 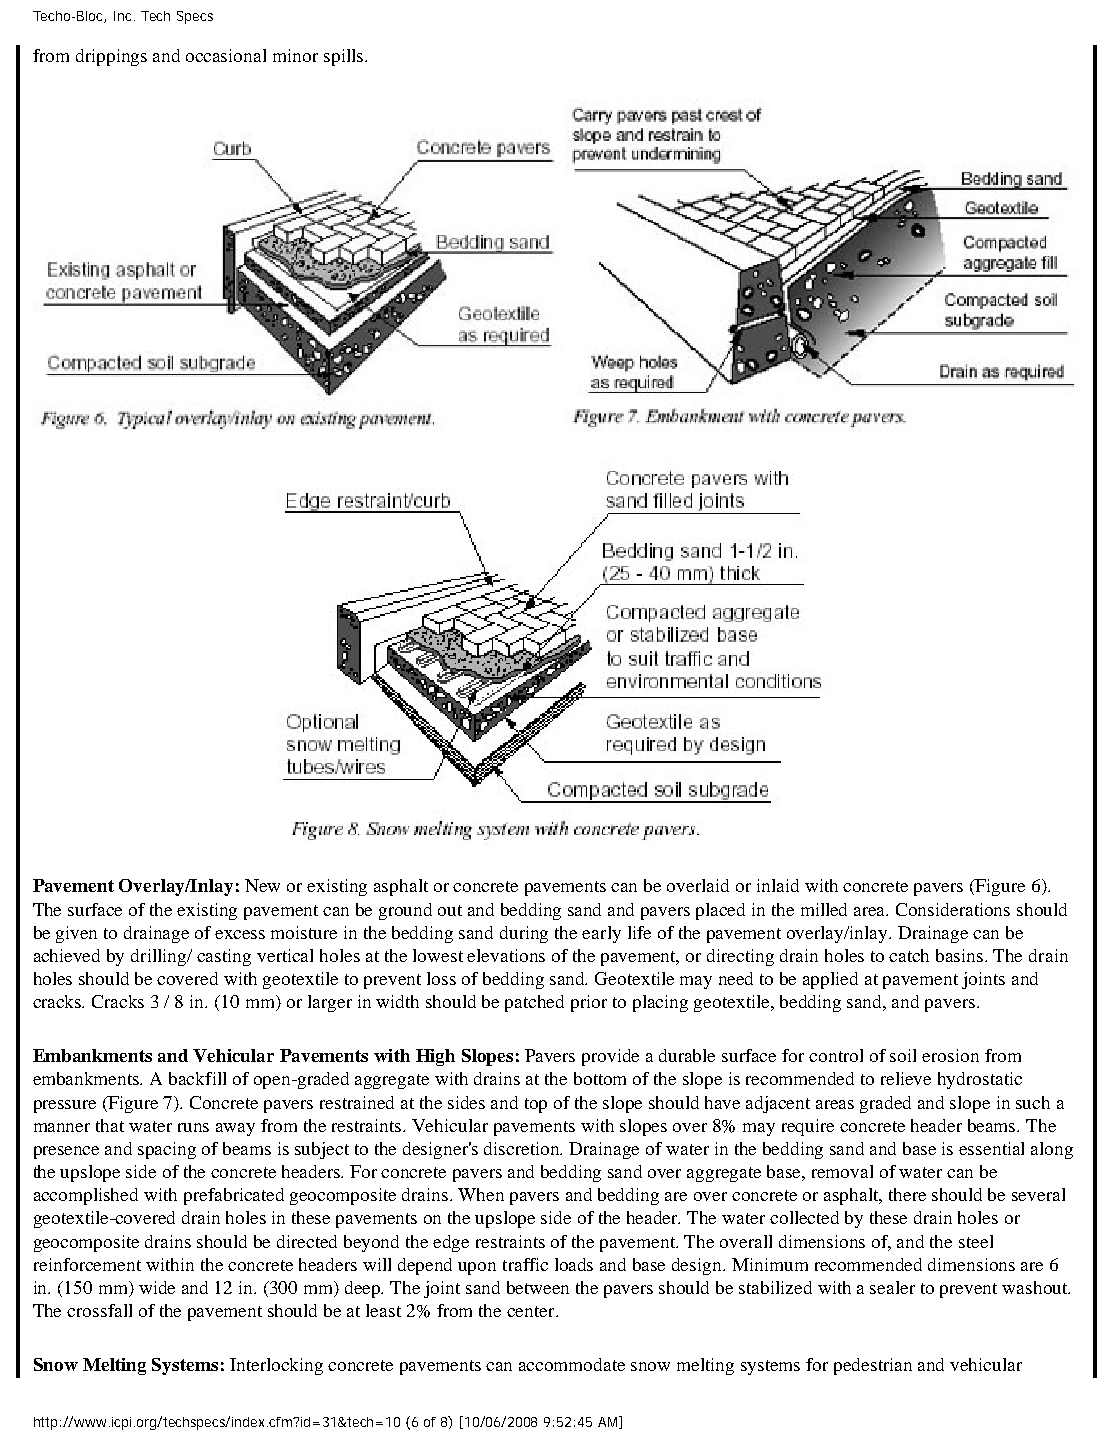 What do you see at coordinates (226, 55) in the document?
I see `occasional` at bounding box center [226, 55].
